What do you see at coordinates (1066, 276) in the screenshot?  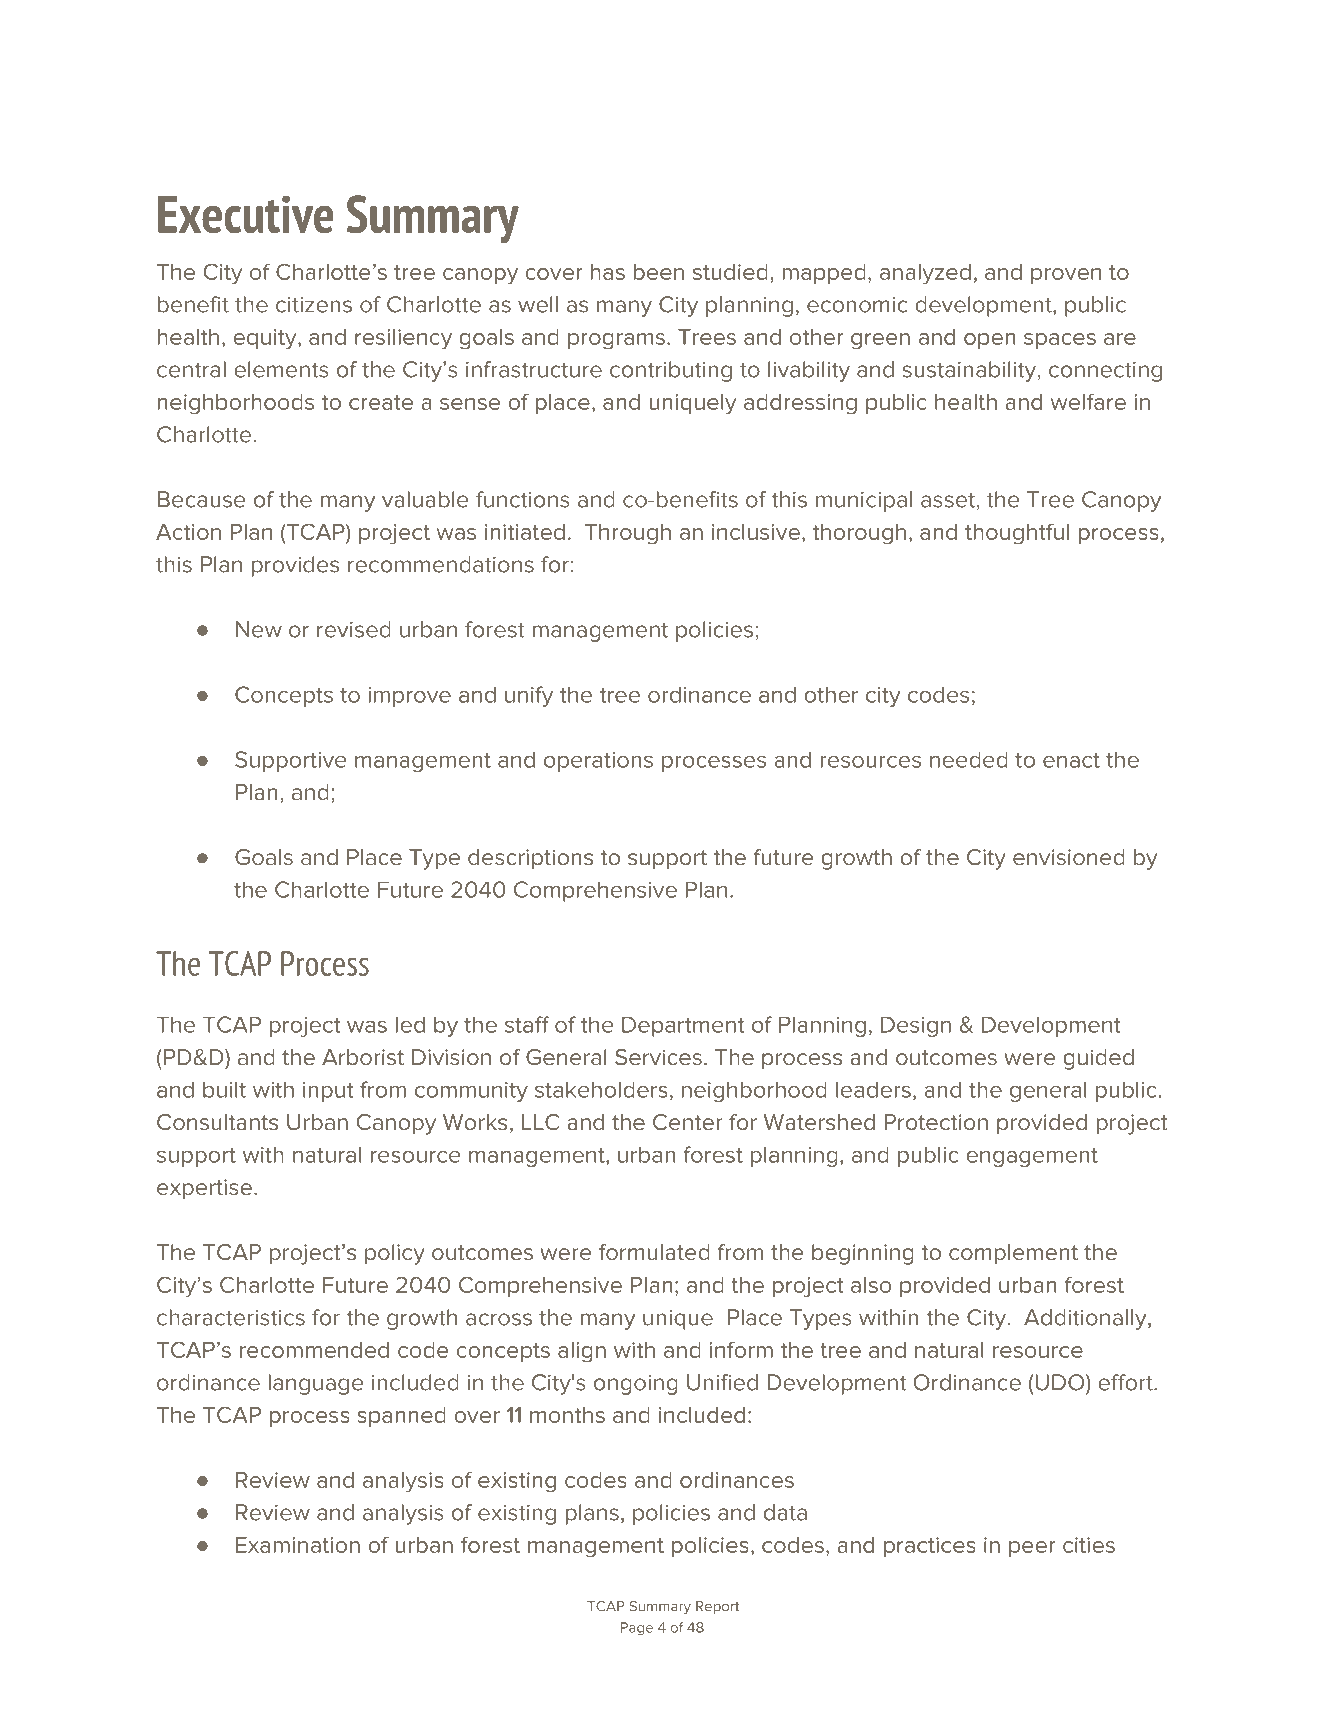 I see `proven` at bounding box center [1066, 276].
